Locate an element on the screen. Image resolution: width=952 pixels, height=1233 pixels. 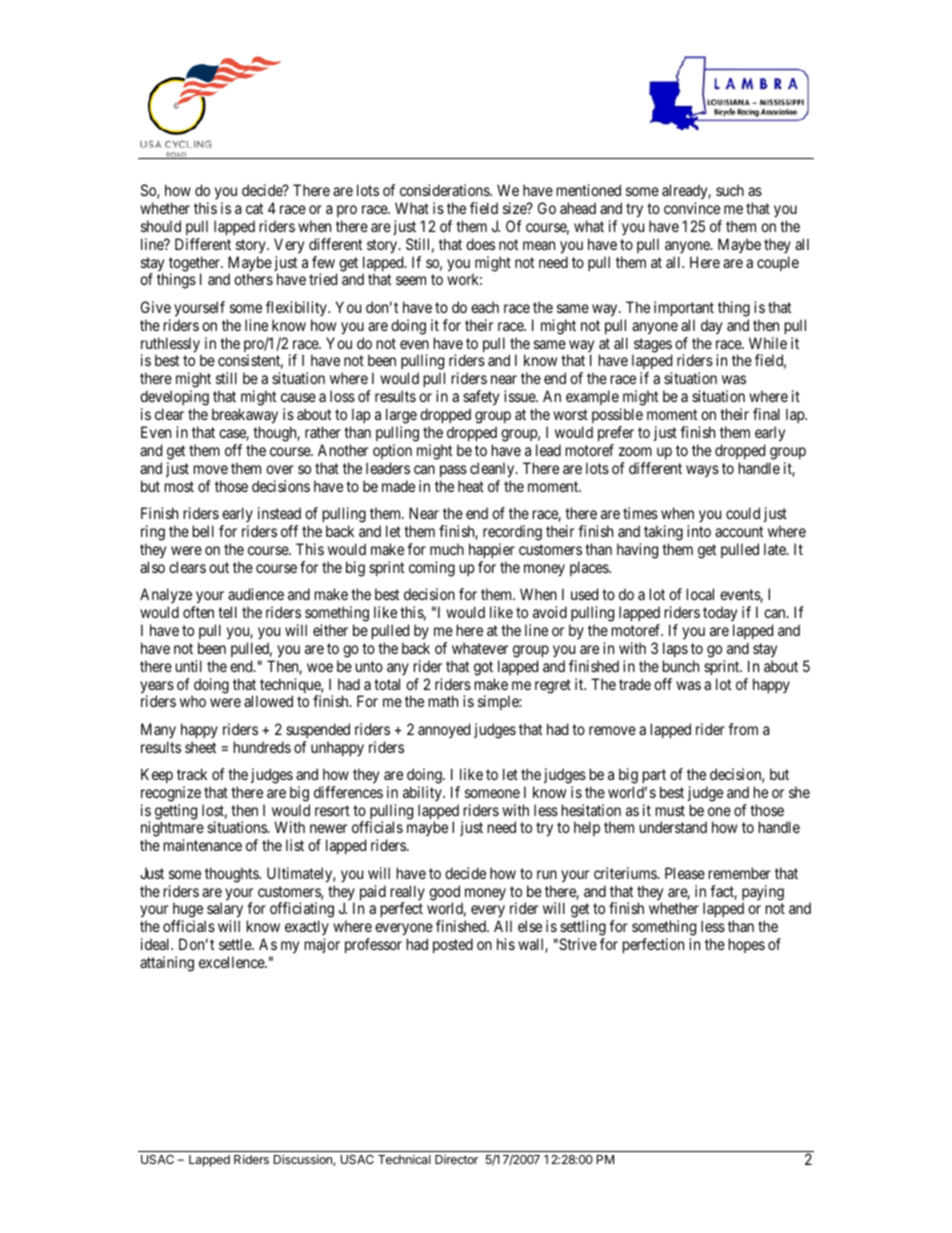
salary is located at coordinates (224, 911).
